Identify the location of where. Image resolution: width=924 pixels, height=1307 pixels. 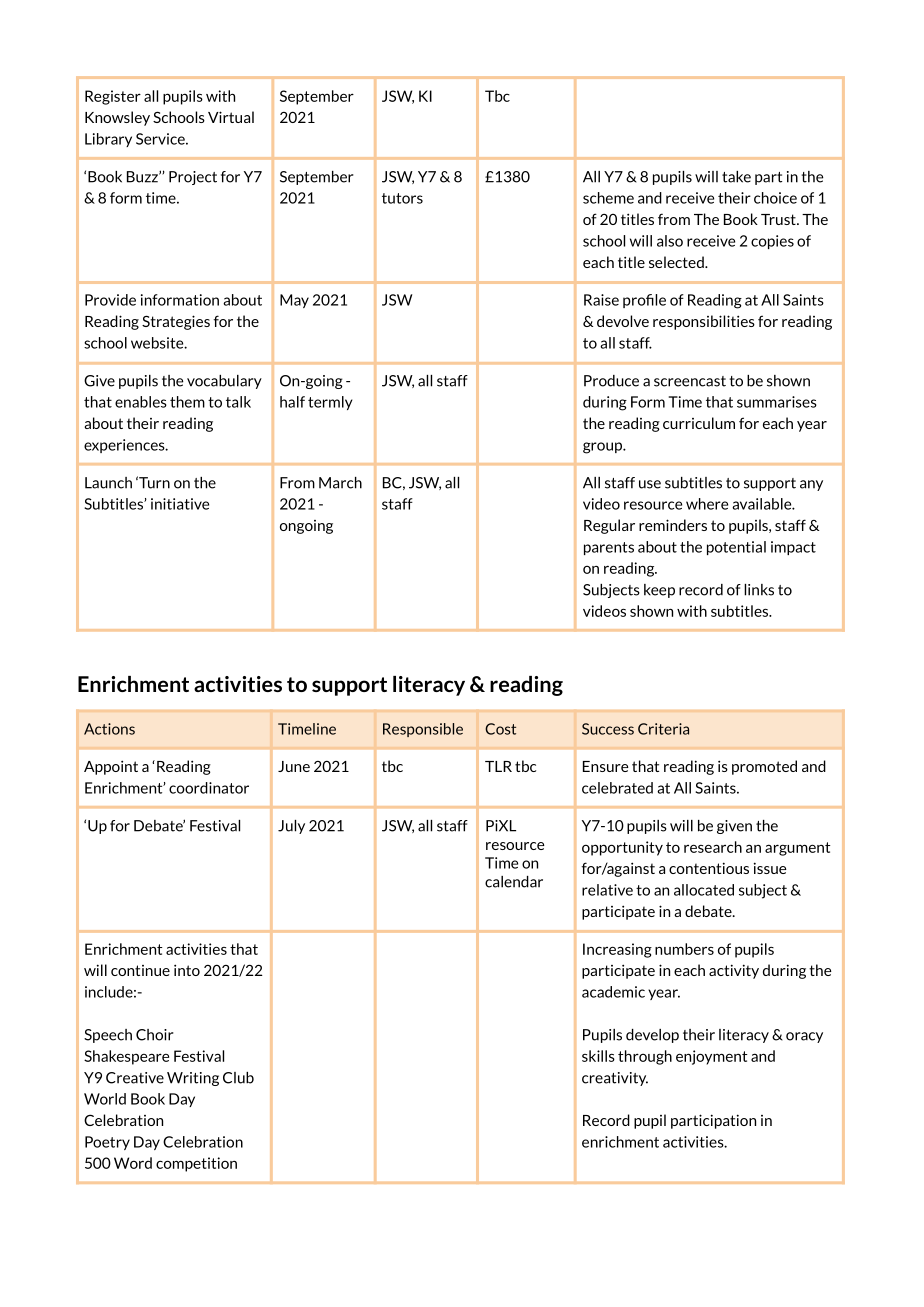
(707, 504).
